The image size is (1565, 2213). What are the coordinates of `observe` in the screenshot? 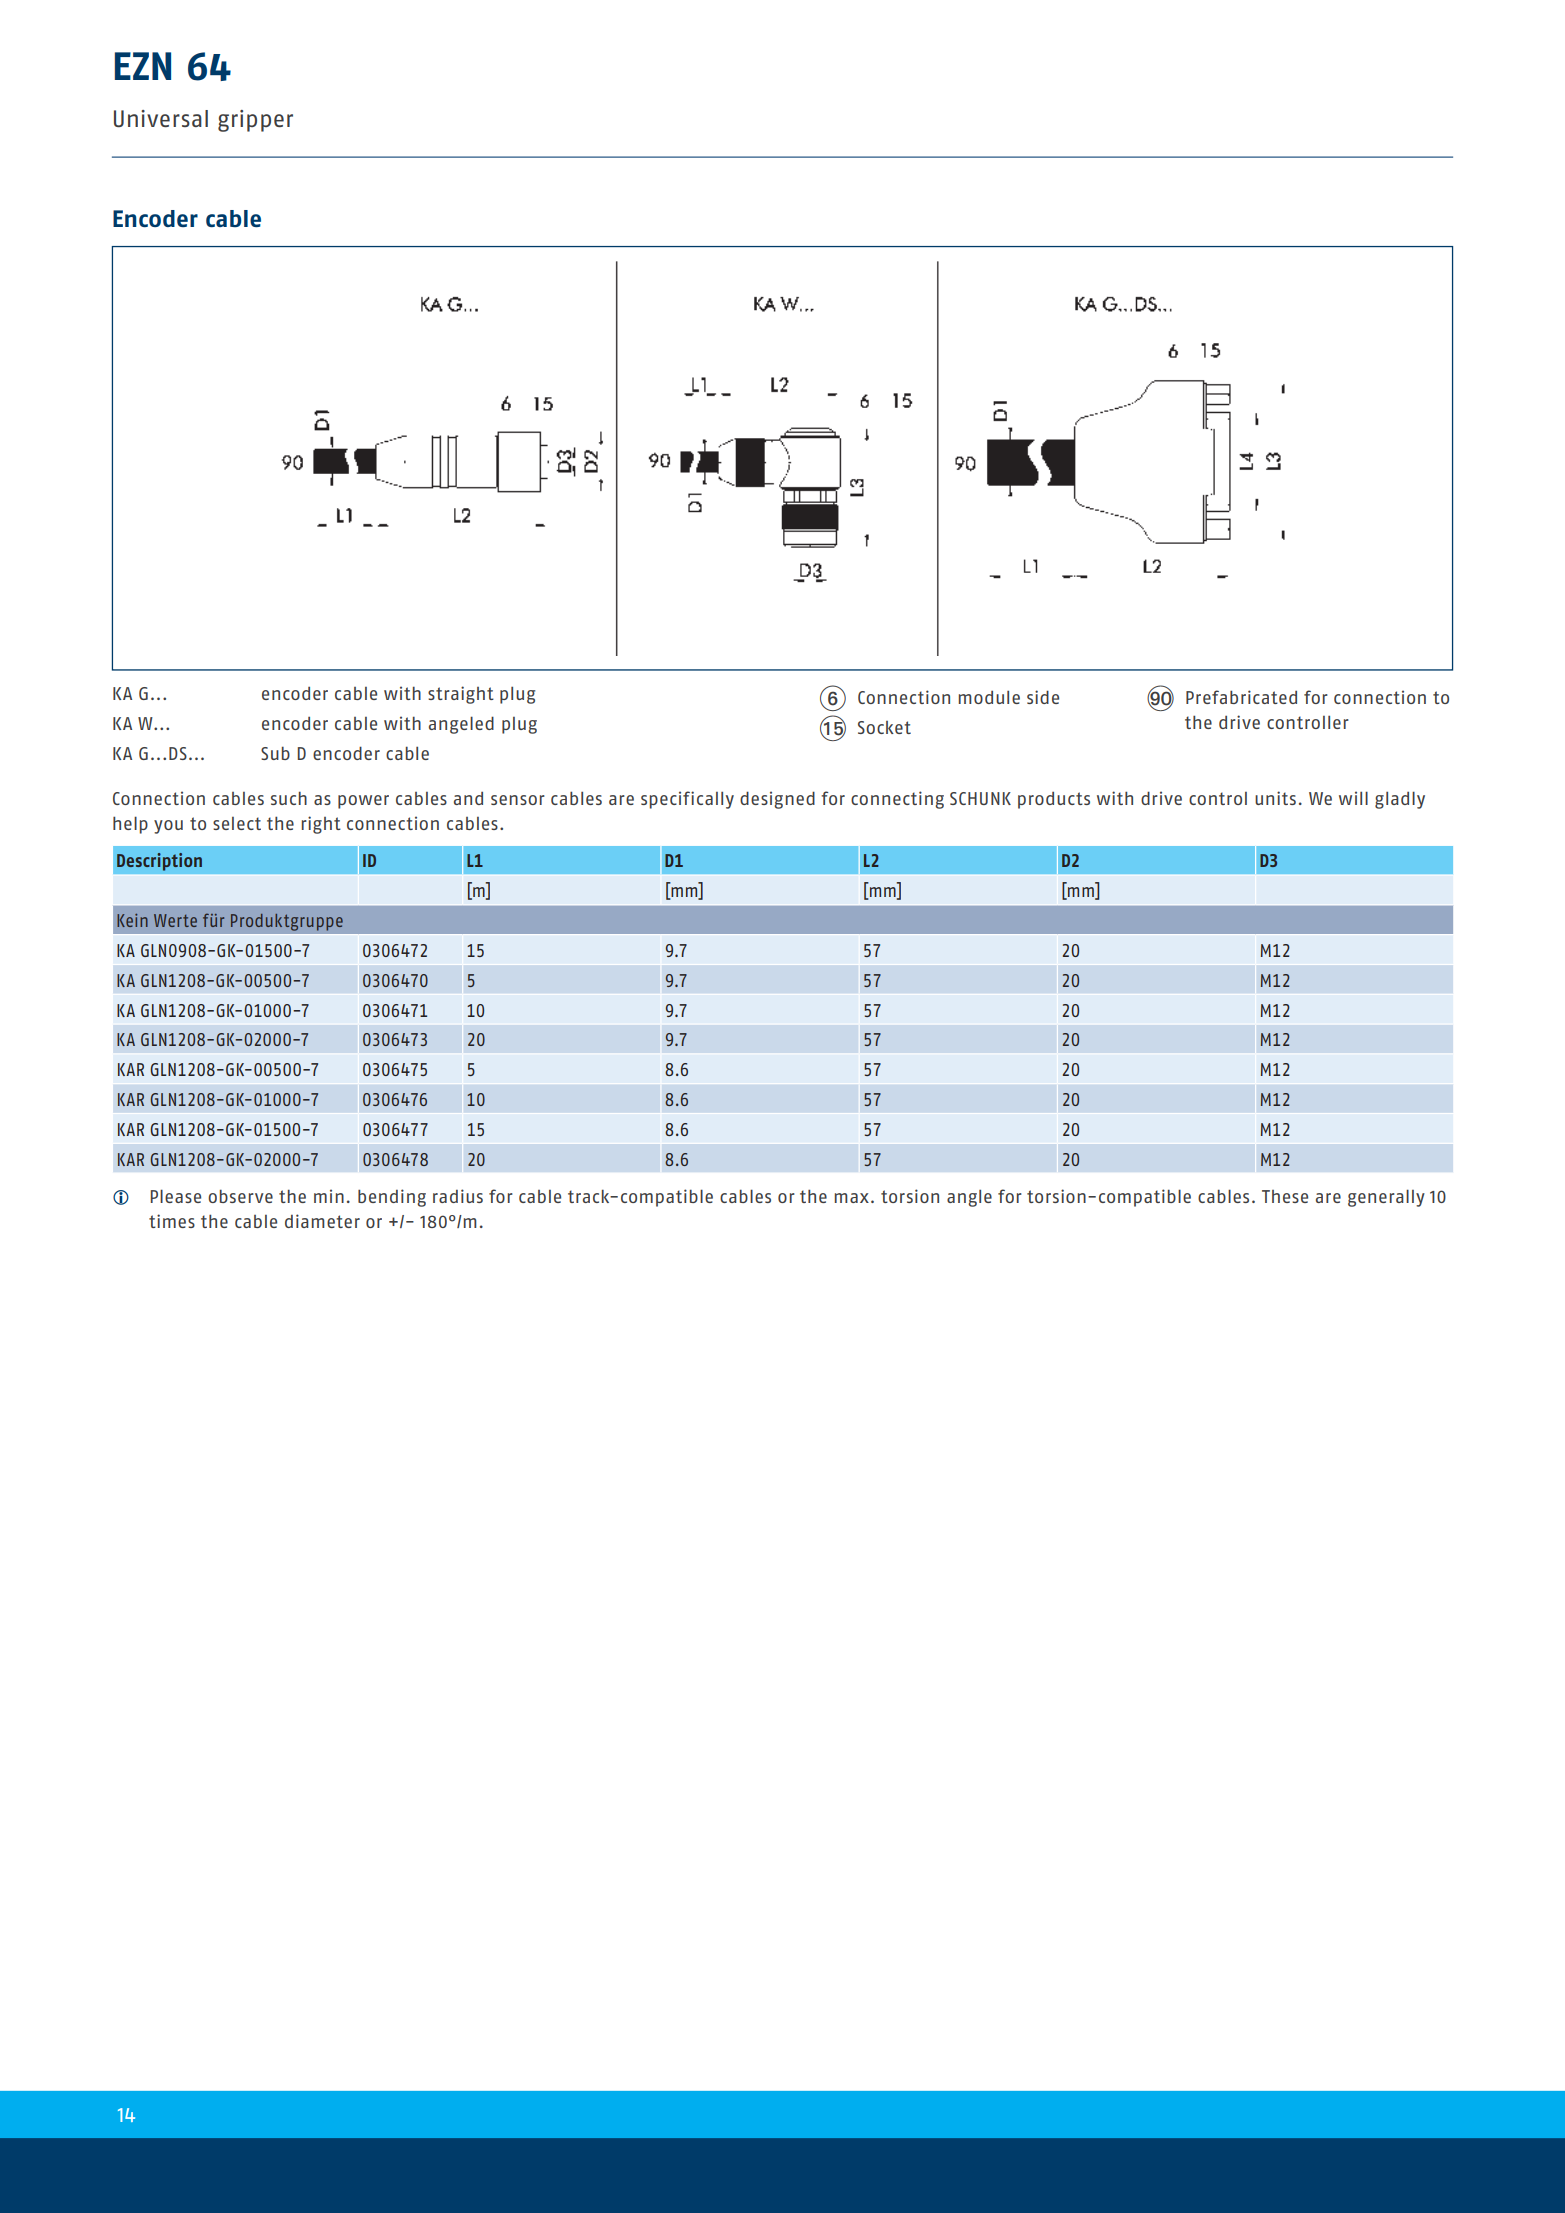 It's located at (240, 1196).
